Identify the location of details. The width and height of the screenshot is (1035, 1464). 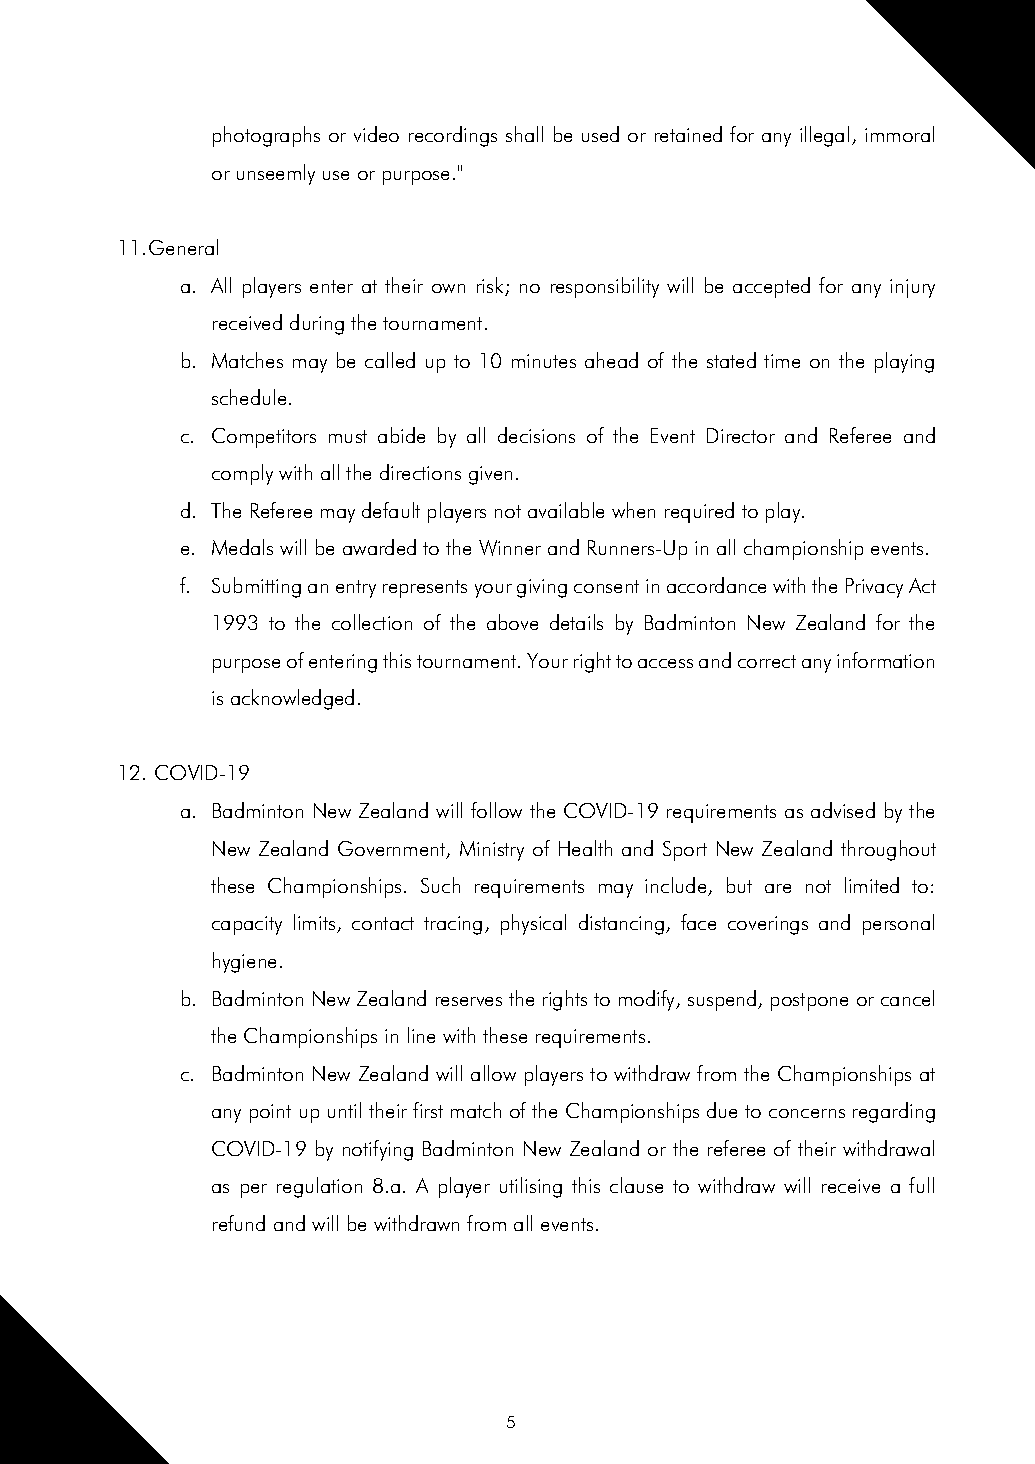
(576, 622).
